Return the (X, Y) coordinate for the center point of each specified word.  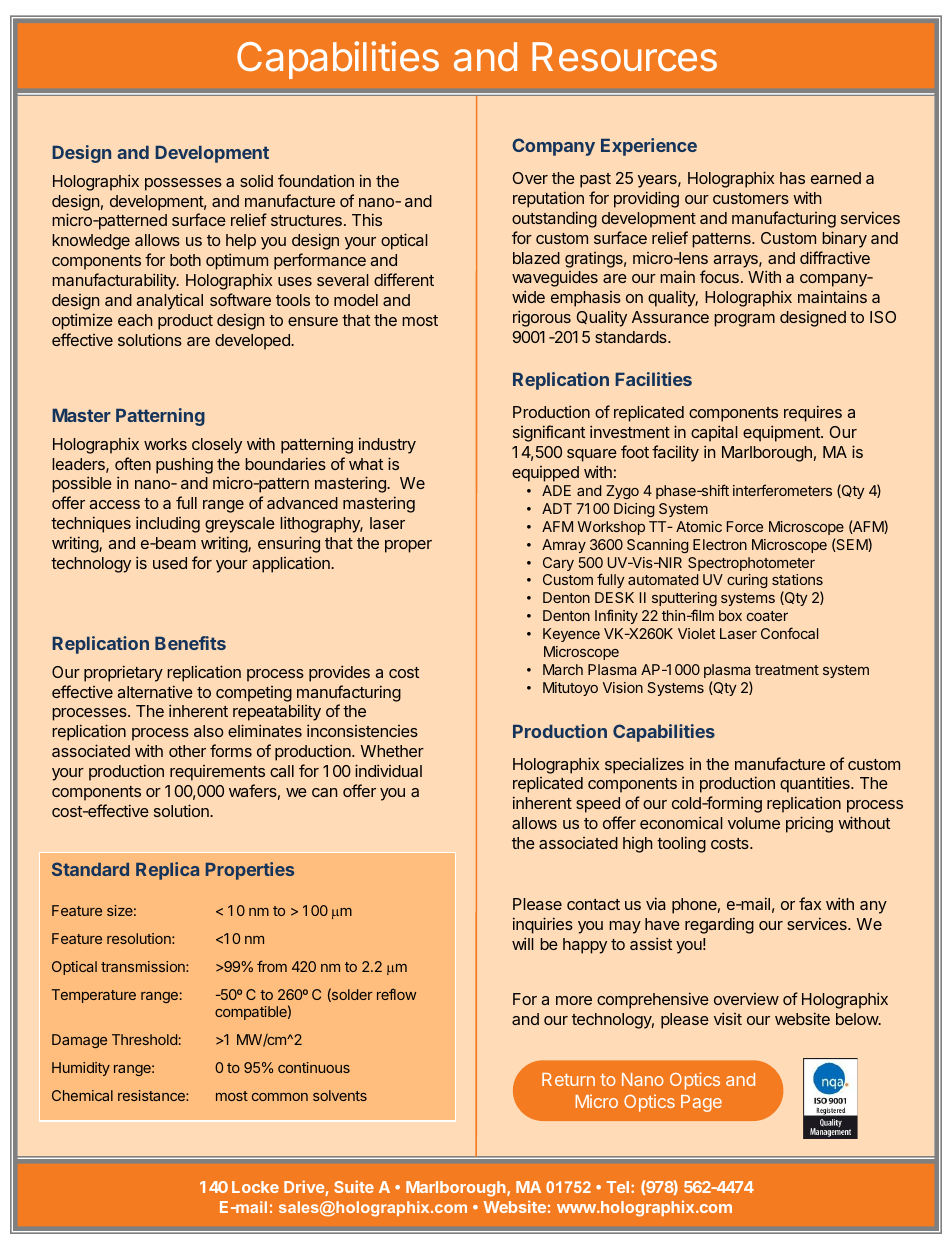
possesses (183, 184)
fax (810, 903)
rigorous (542, 318)
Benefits (190, 643)
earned (836, 178)
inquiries (543, 925)
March (563, 669)
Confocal (789, 633)
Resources (624, 57)
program (744, 320)
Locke (255, 1187)
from (272, 966)
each (135, 320)
